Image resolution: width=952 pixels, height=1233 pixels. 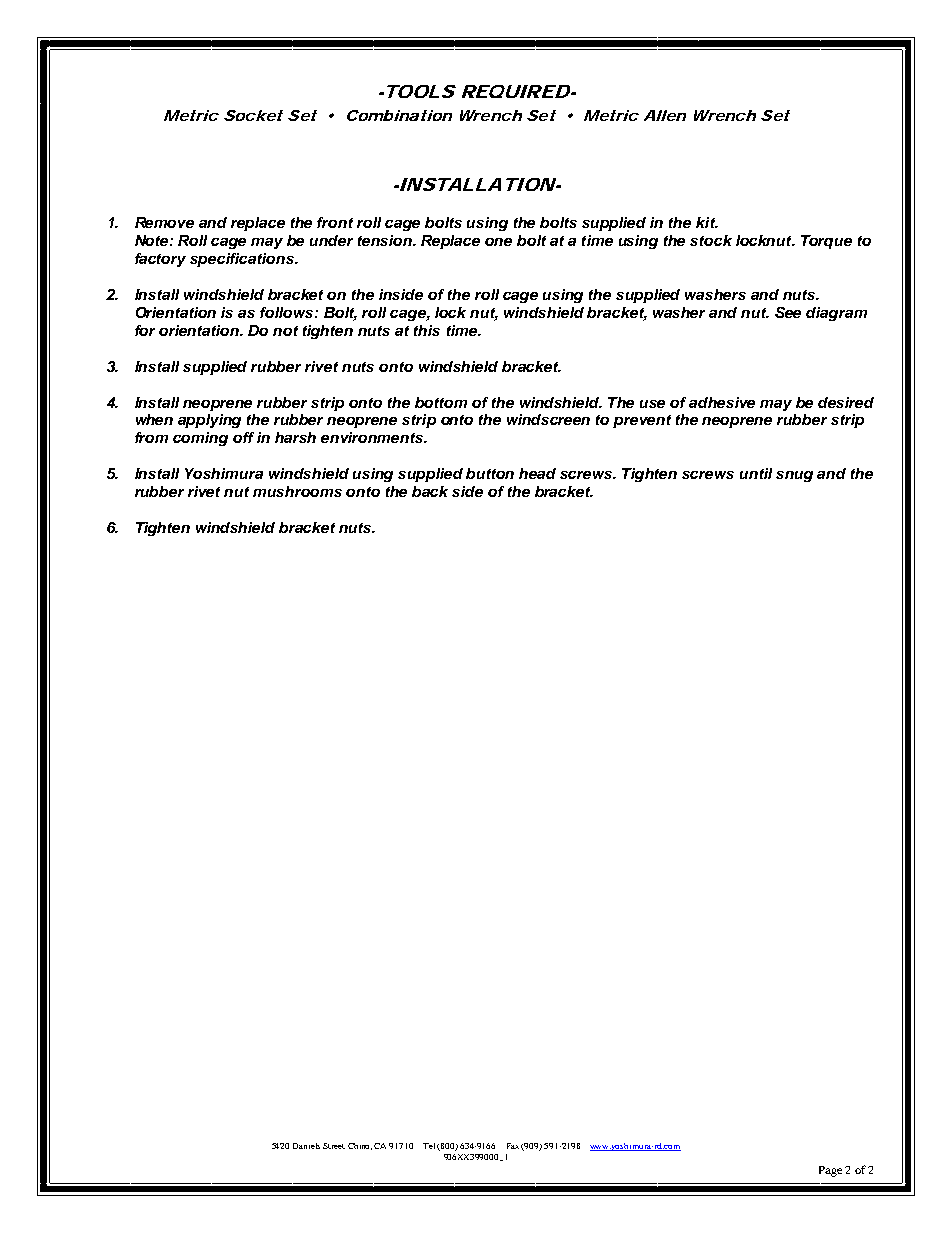 I want to click on head, so click(x=537, y=473).
